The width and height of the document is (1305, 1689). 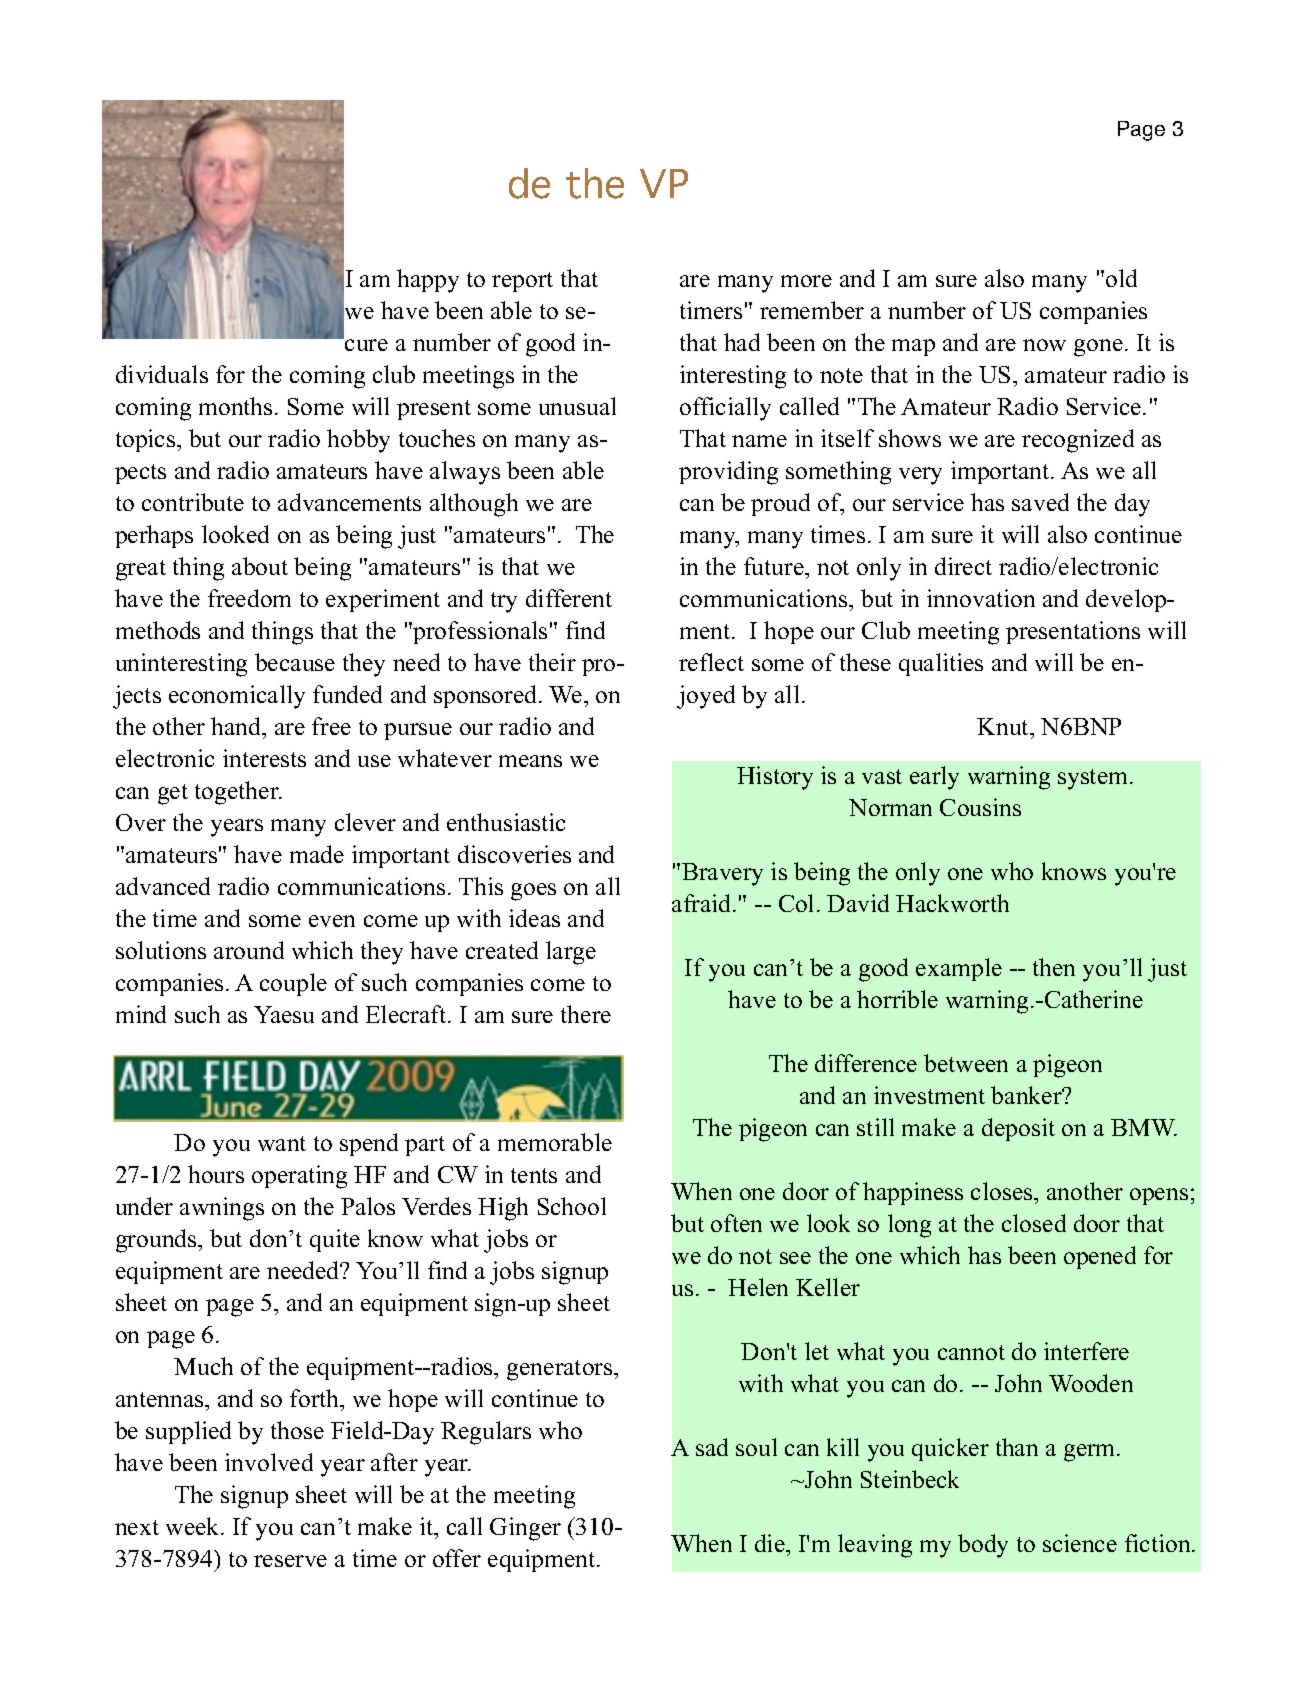 What do you see at coordinates (1080, 1543) in the document?
I see `science` at bounding box center [1080, 1543].
